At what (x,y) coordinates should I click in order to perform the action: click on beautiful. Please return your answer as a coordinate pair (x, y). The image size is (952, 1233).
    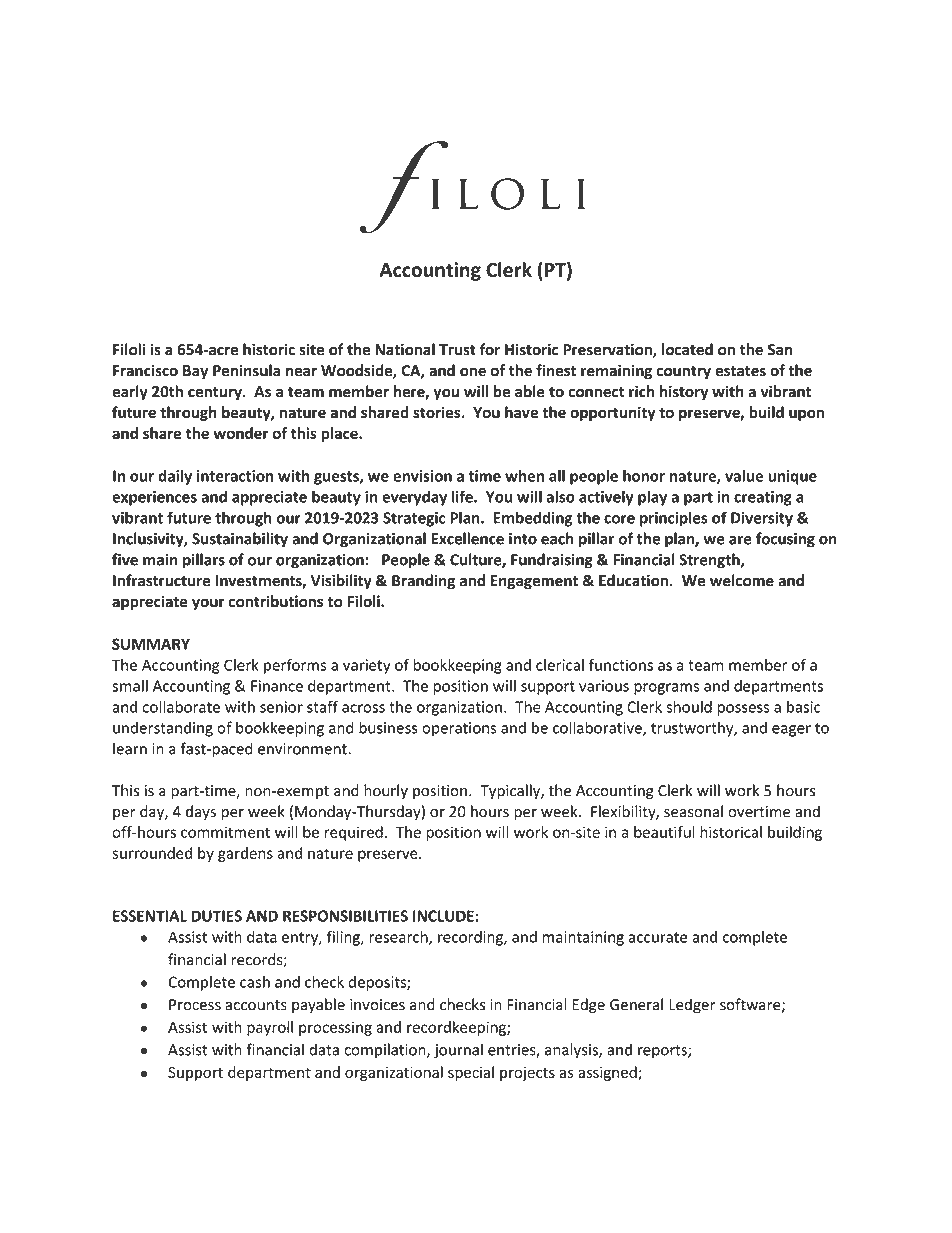
    Looking at the image, I should click on (664, 832).
